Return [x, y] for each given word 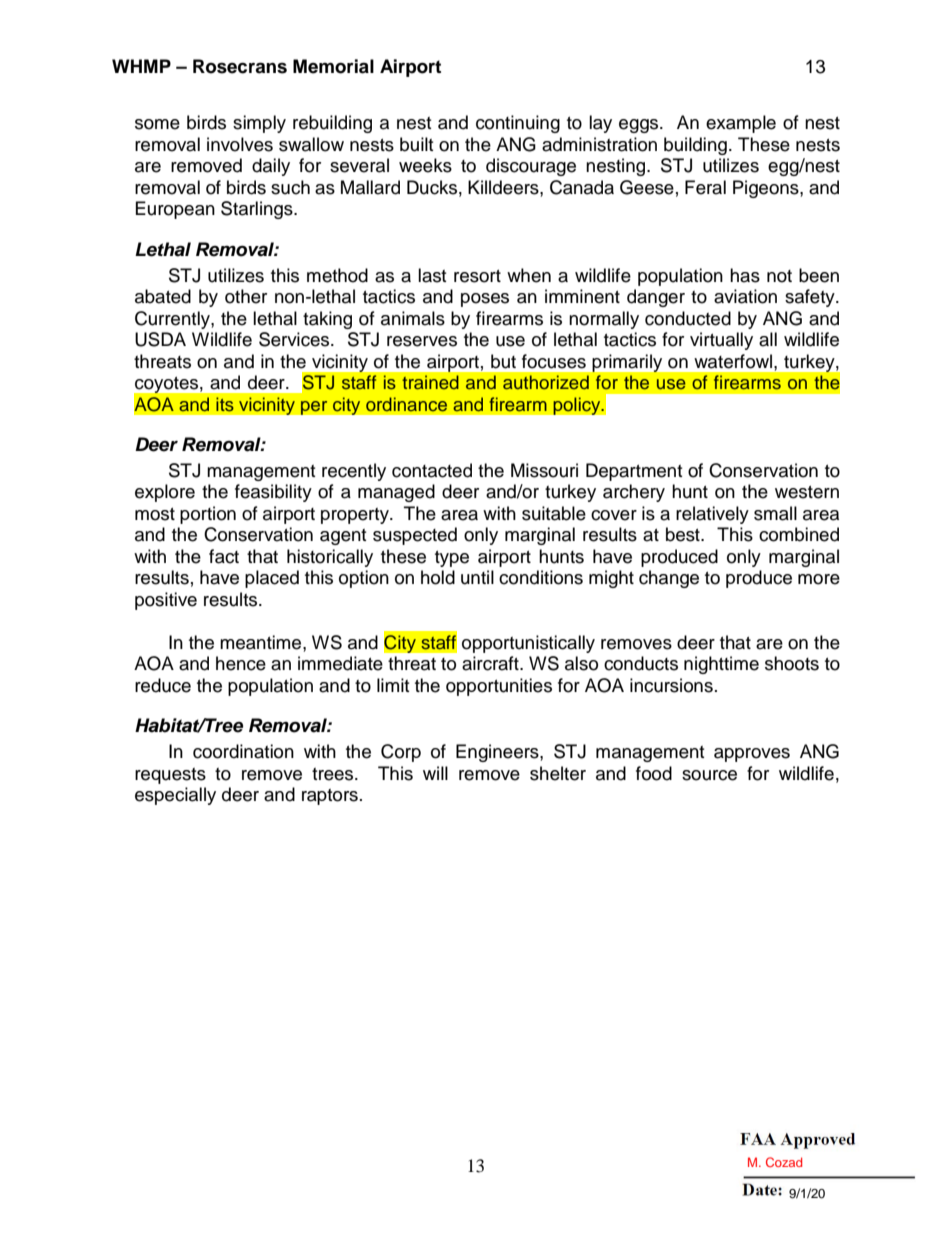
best [684, 534]
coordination [243, 751]
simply [259, 124]
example [741, 124]
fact [224, 556]
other [246, 296]
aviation [745, 296]
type [452, 559]
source [709, 775]
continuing [518, 124]
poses [485, 300]
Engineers [498, 753]
